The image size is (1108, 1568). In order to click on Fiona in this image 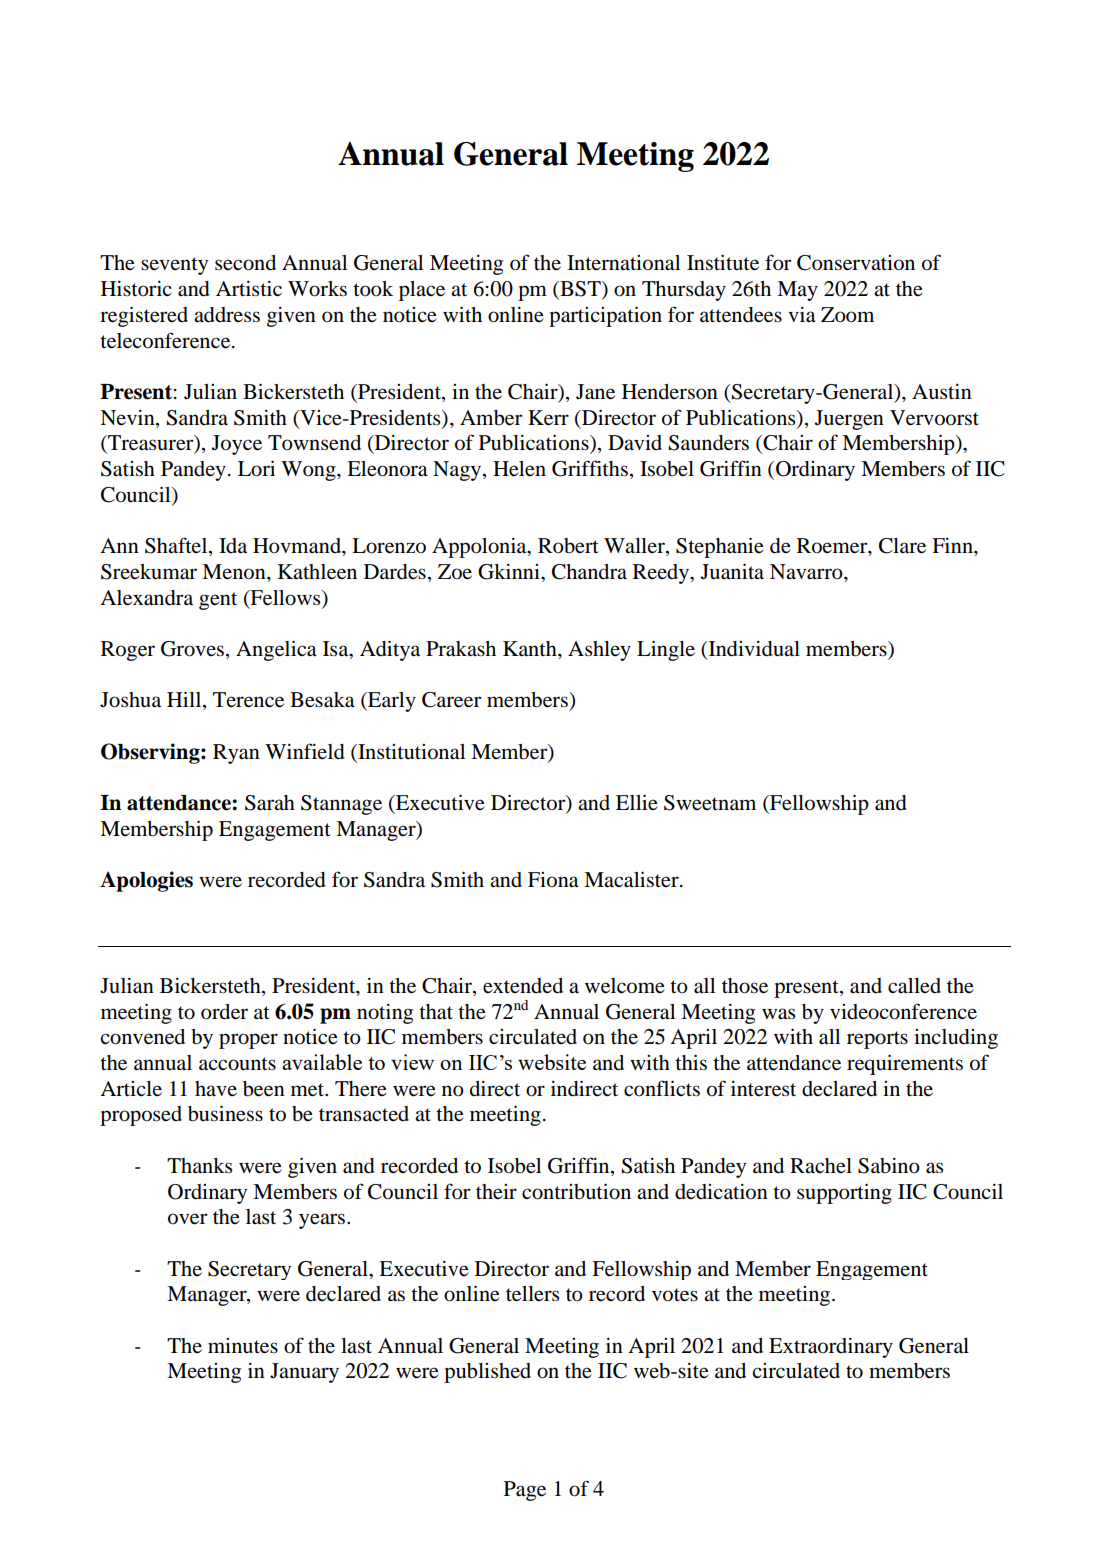, I will do `click(553, 880)`.
